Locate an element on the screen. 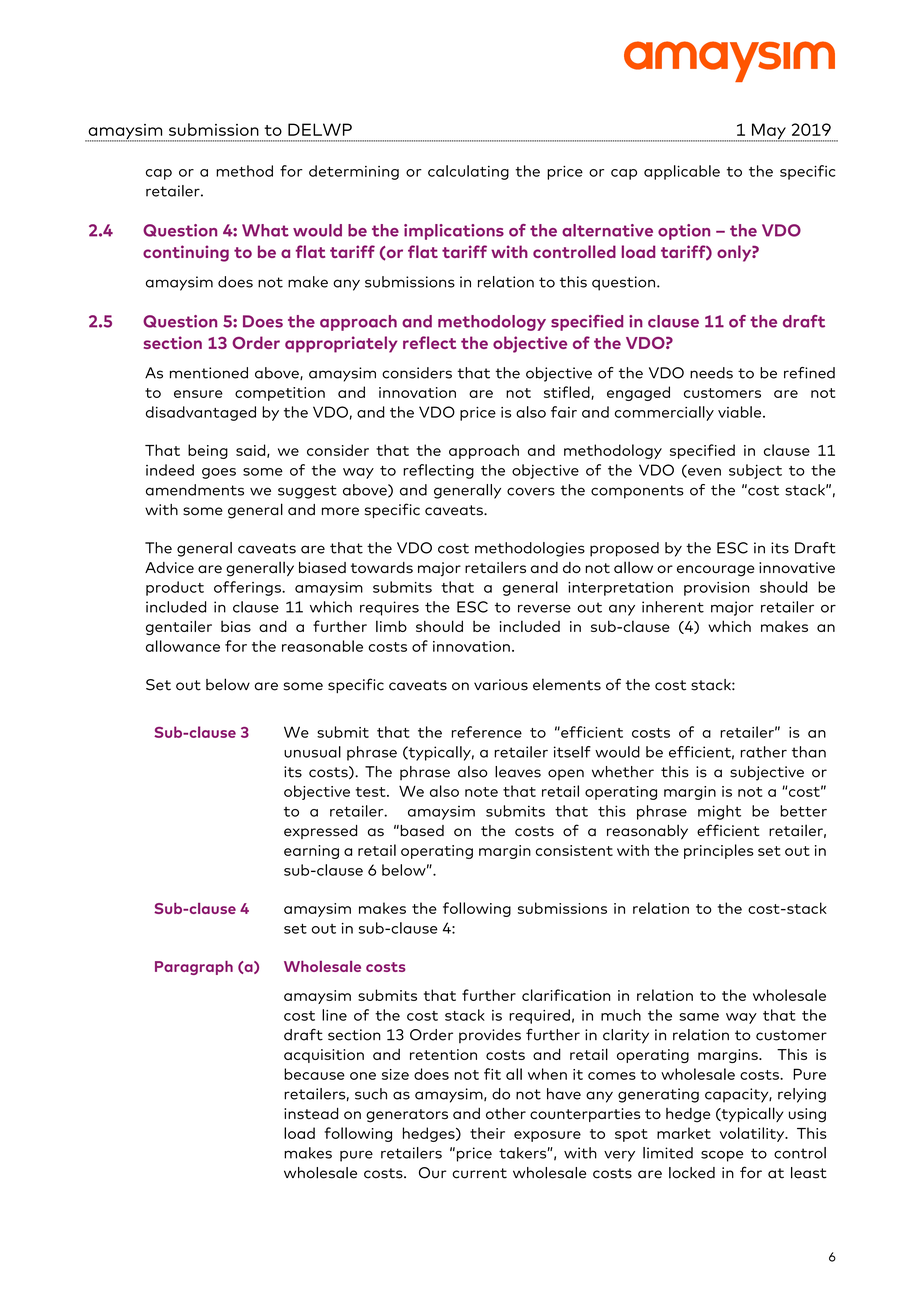 Image resolution: width=924 pixels, height=1308 pixels. various is located at coordinates (501, 685).
